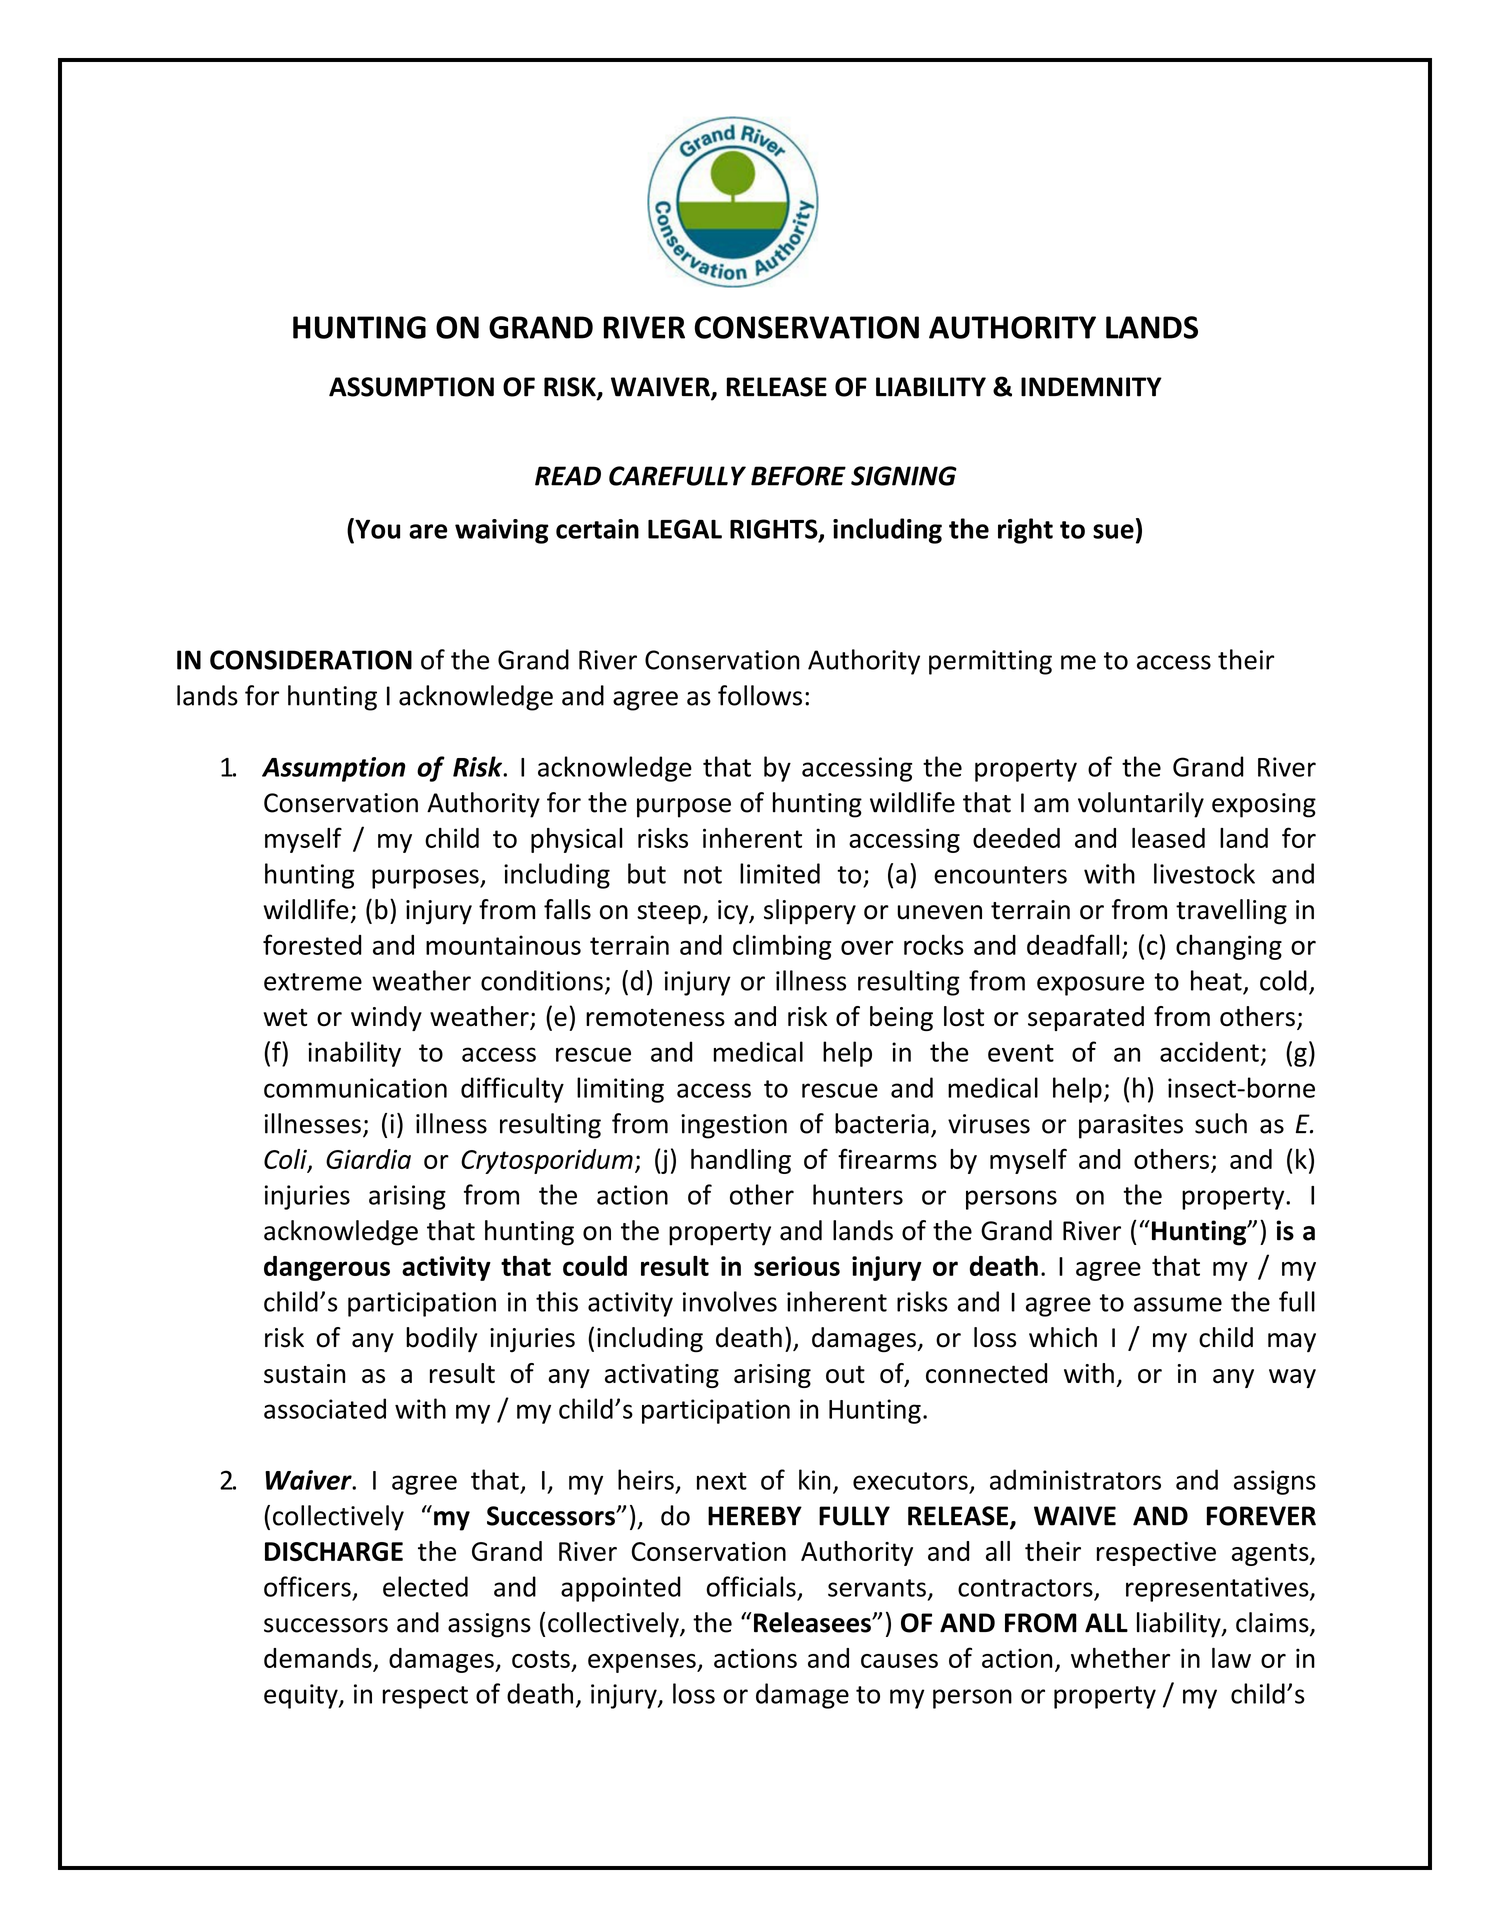 This image has height=1928, width=1490. I want to click on demands, so click(318, 1658).
